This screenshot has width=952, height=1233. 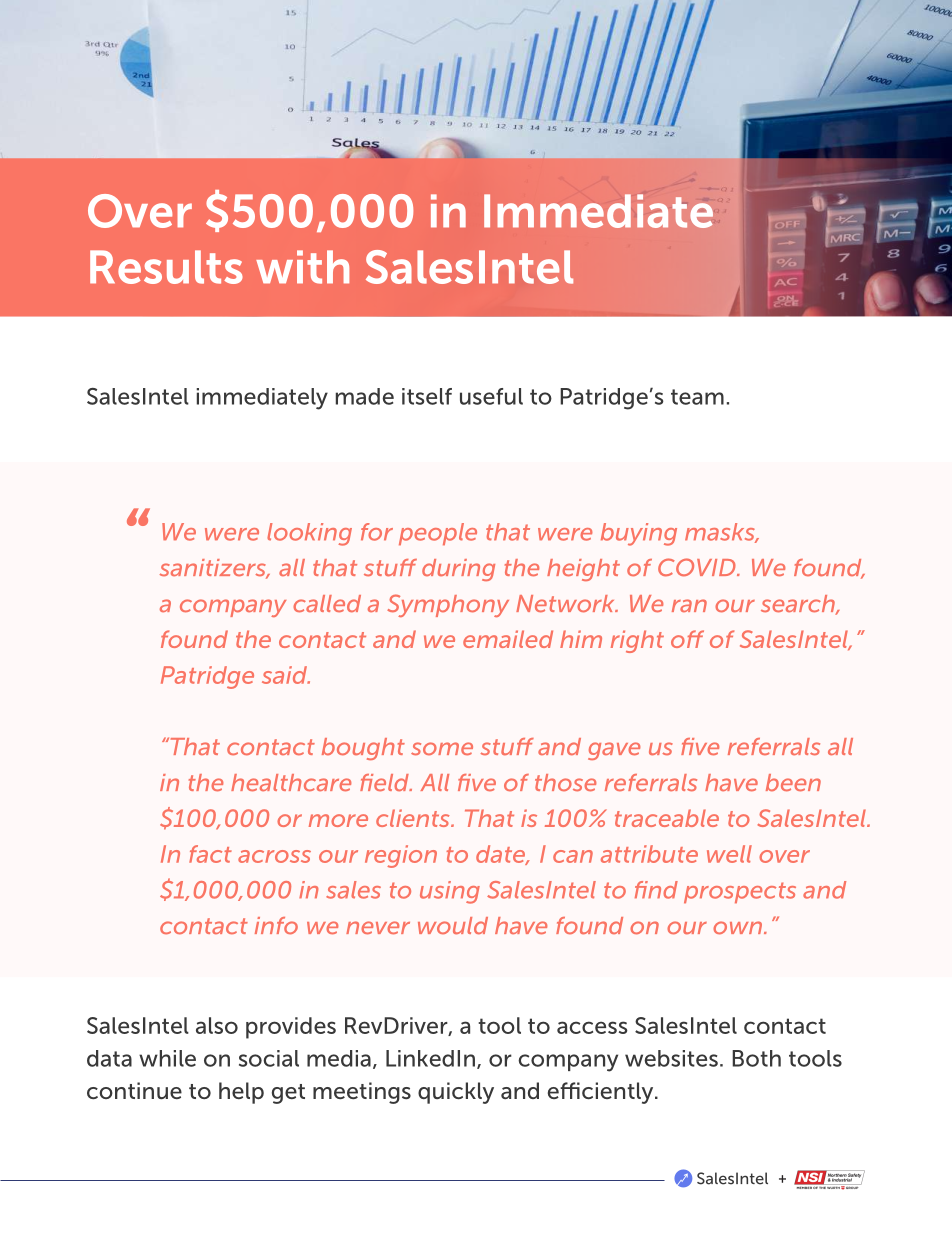 What do you see at coordinates (302, 267) in the screenshot?
I see `with` at bounding box center [302, 267].
